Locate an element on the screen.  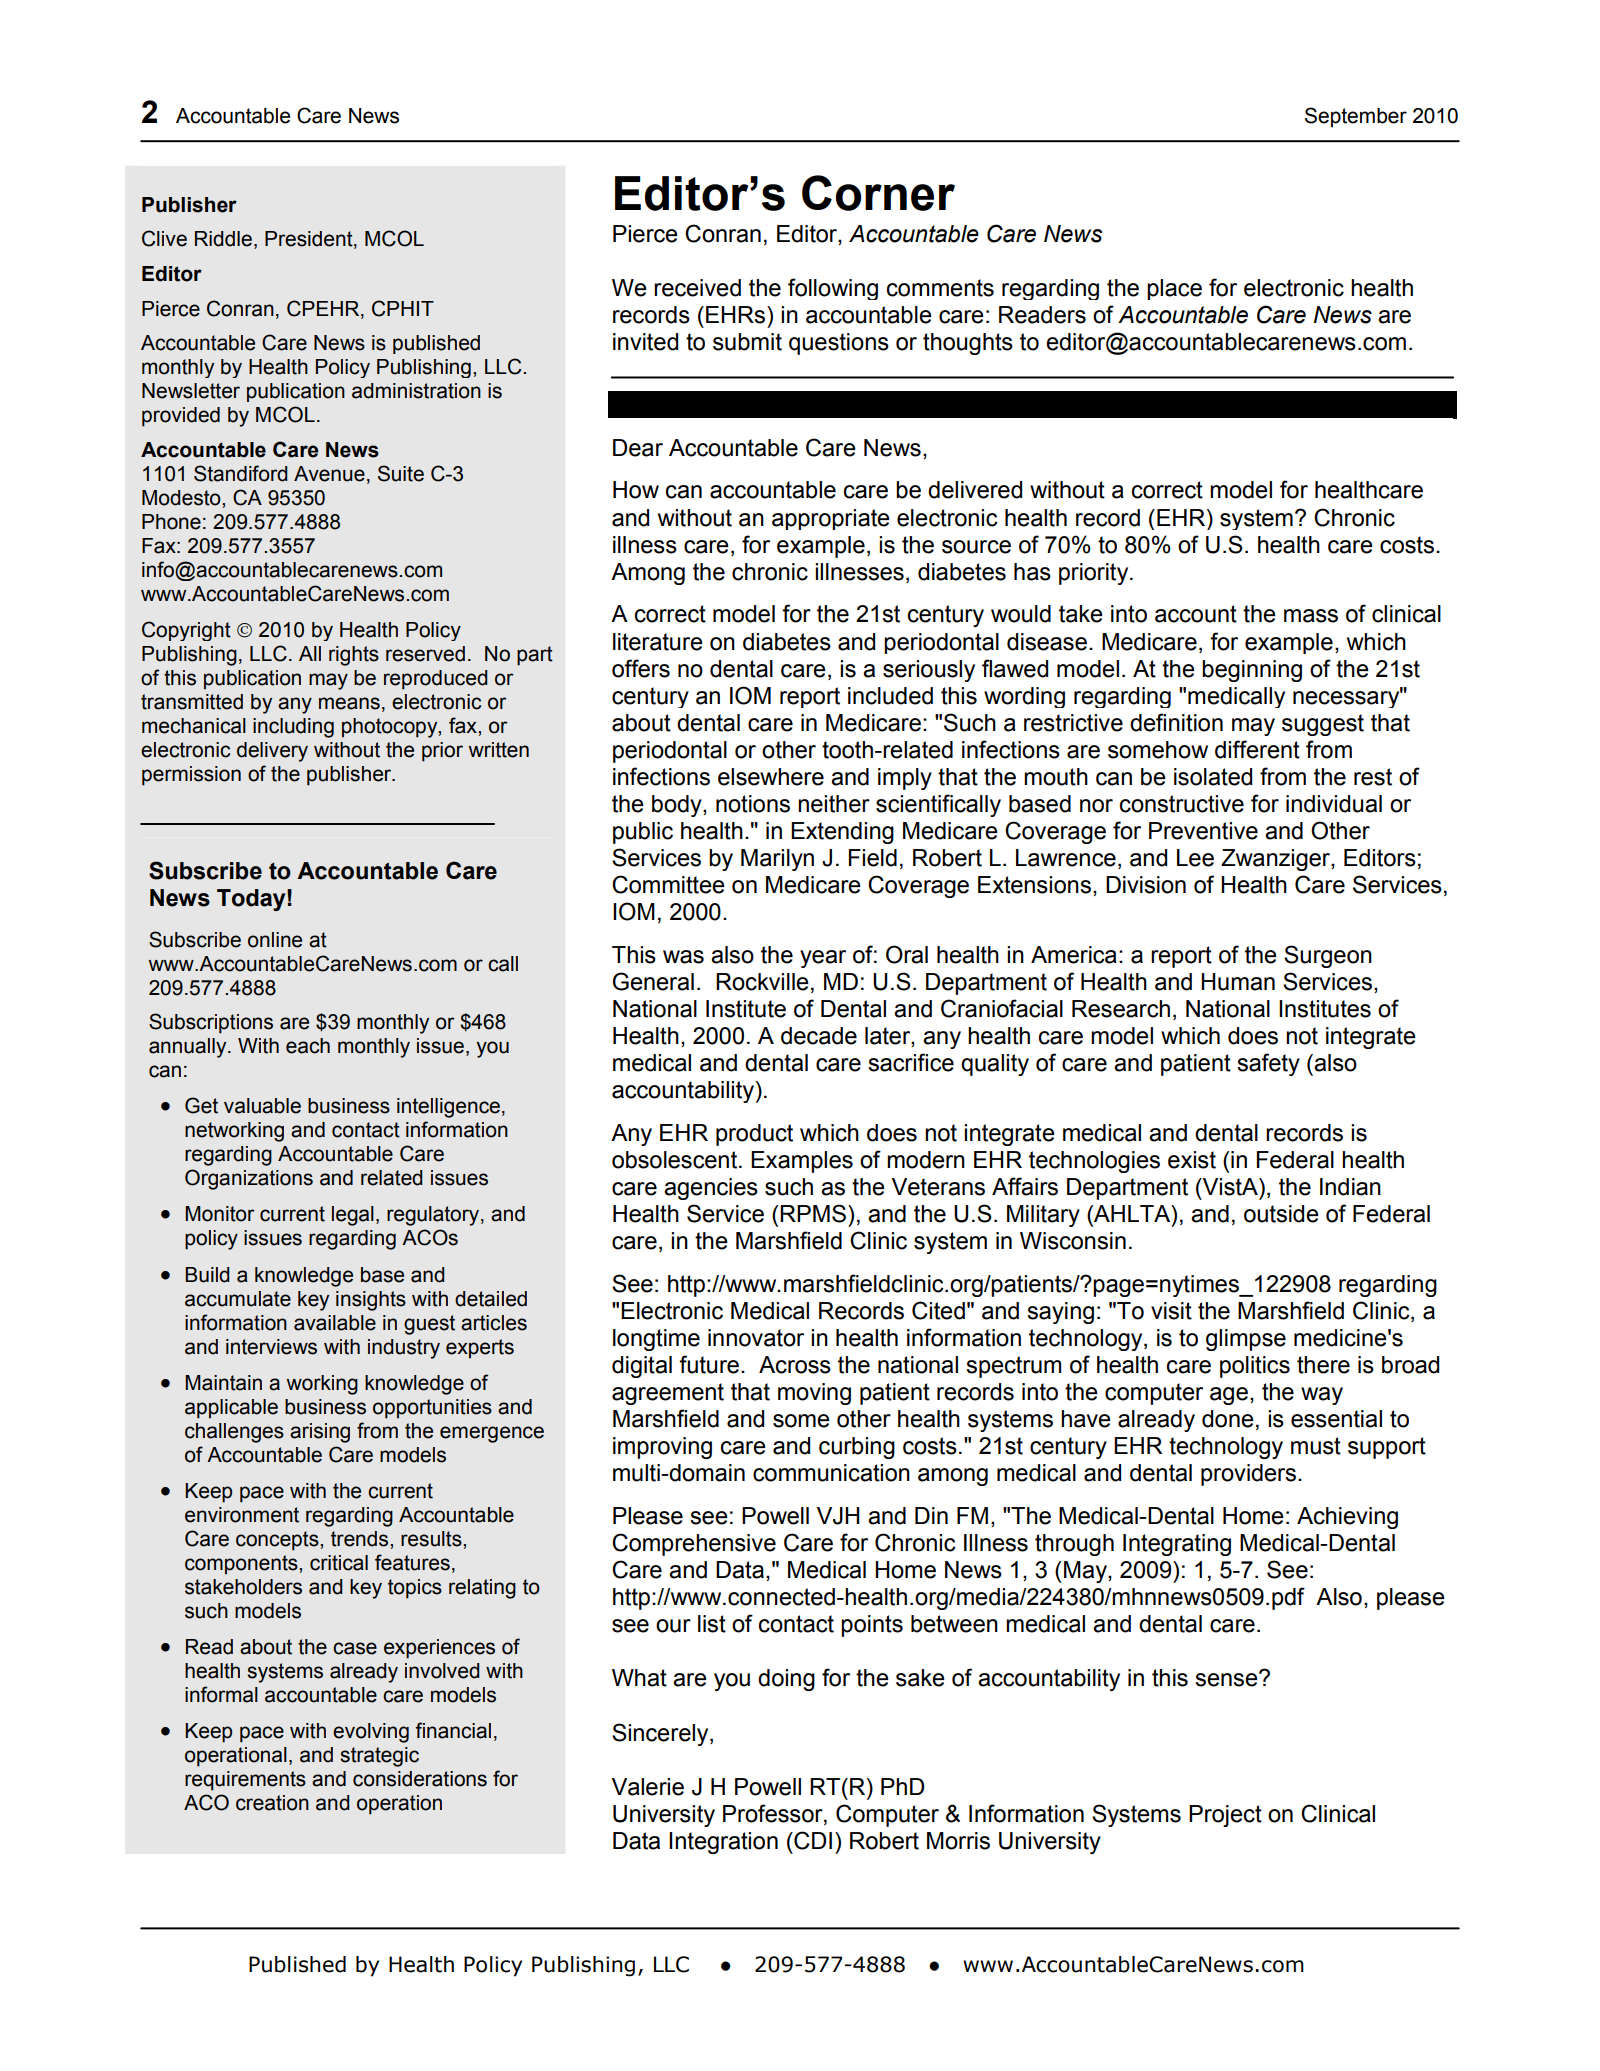
appropriate is located at coordinates (831, 519).
